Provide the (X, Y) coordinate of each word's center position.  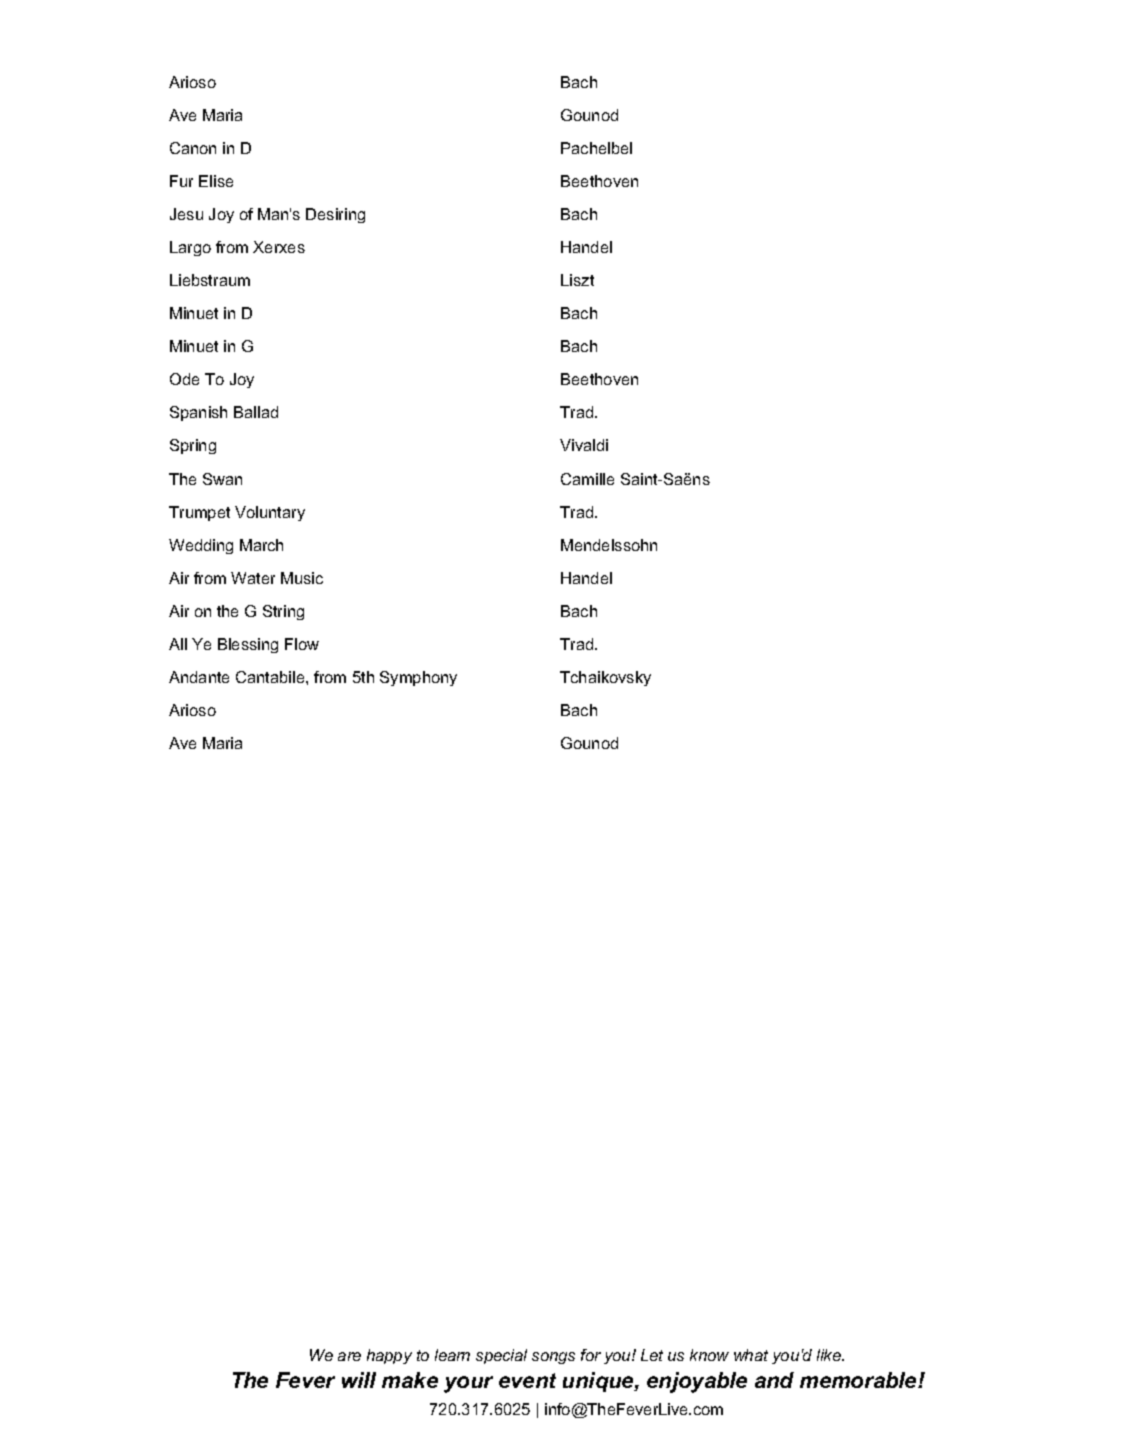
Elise (216, 181)
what (751, 1355)
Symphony (418, 678)
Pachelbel (596, 148)
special (501, 1356)
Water (253, 578)
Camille (587, 479)
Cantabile (271, 677)
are (349, 1356)
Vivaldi (584, 445)
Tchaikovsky (605, 678)
